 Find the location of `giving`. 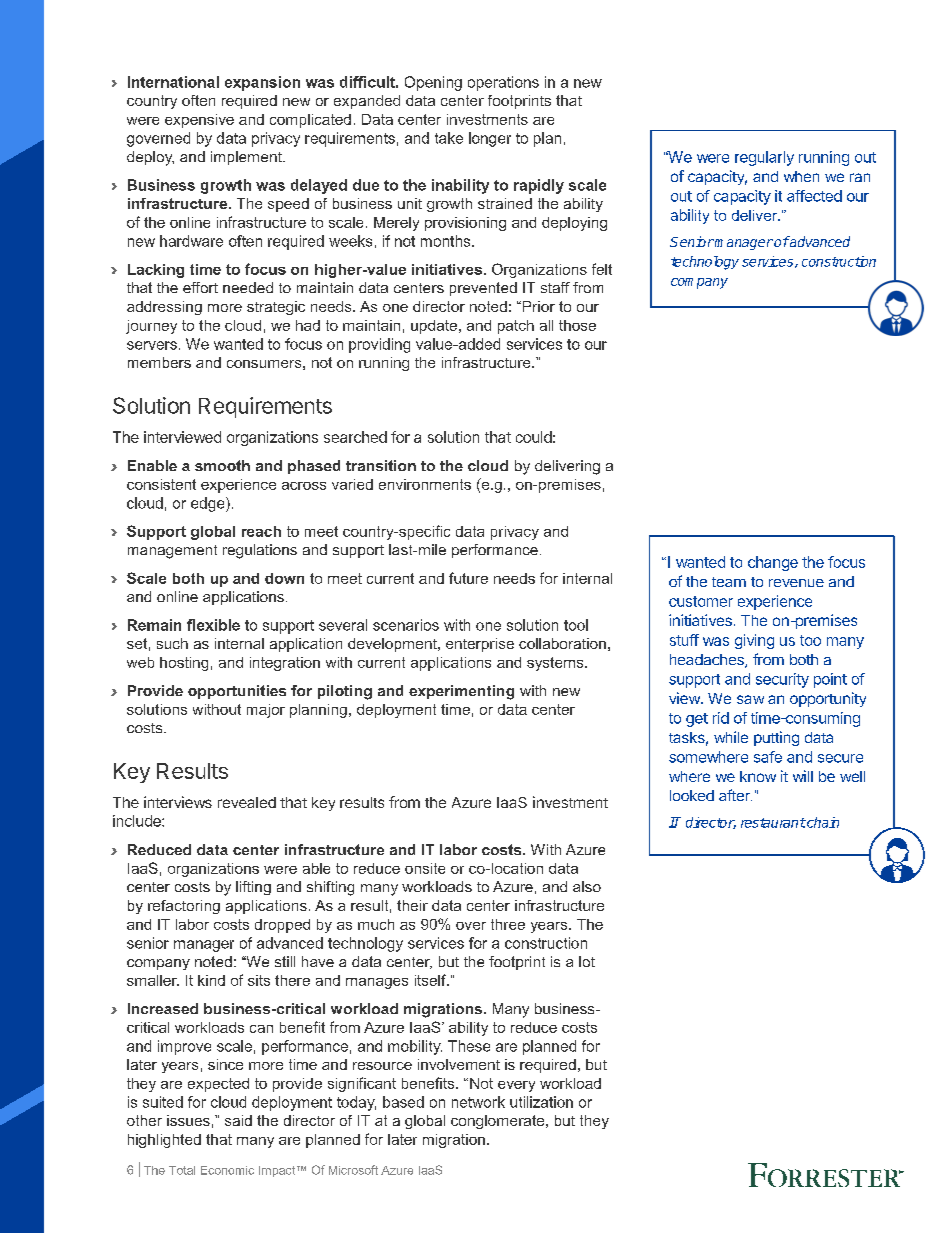

giving is located at coordinates (754, 641).
